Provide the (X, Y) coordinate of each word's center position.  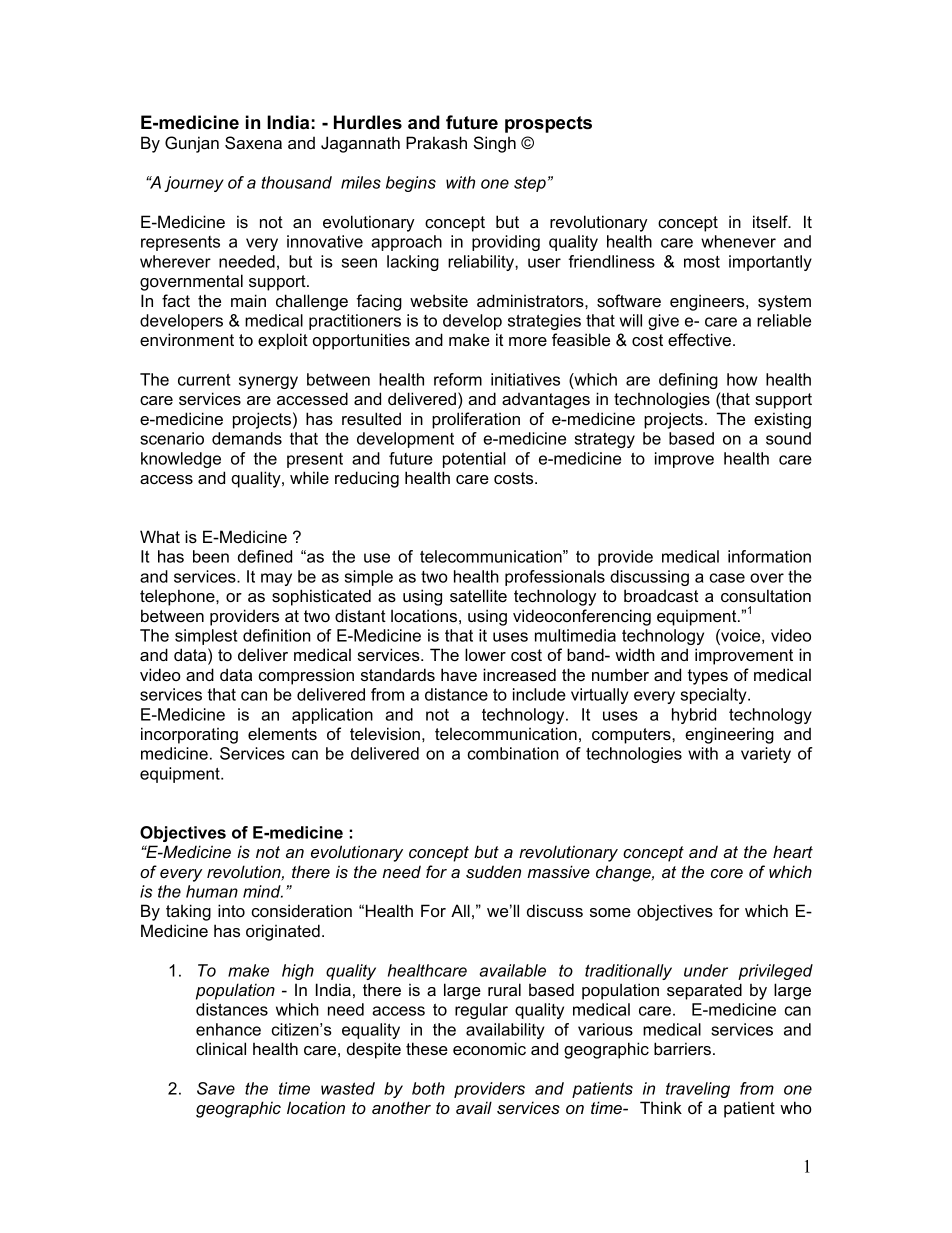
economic (489, 1048)
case (727, 578)
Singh (495, 144)
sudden (493, 871)
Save (216, 1088)
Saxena (253, 143)
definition (277, 635)
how (742, 379)
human (212, 891)
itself (771, 221)
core (727, 873)
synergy (268, 382)
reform (458, 379)
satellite (478, 595)
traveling (698, 1090)
